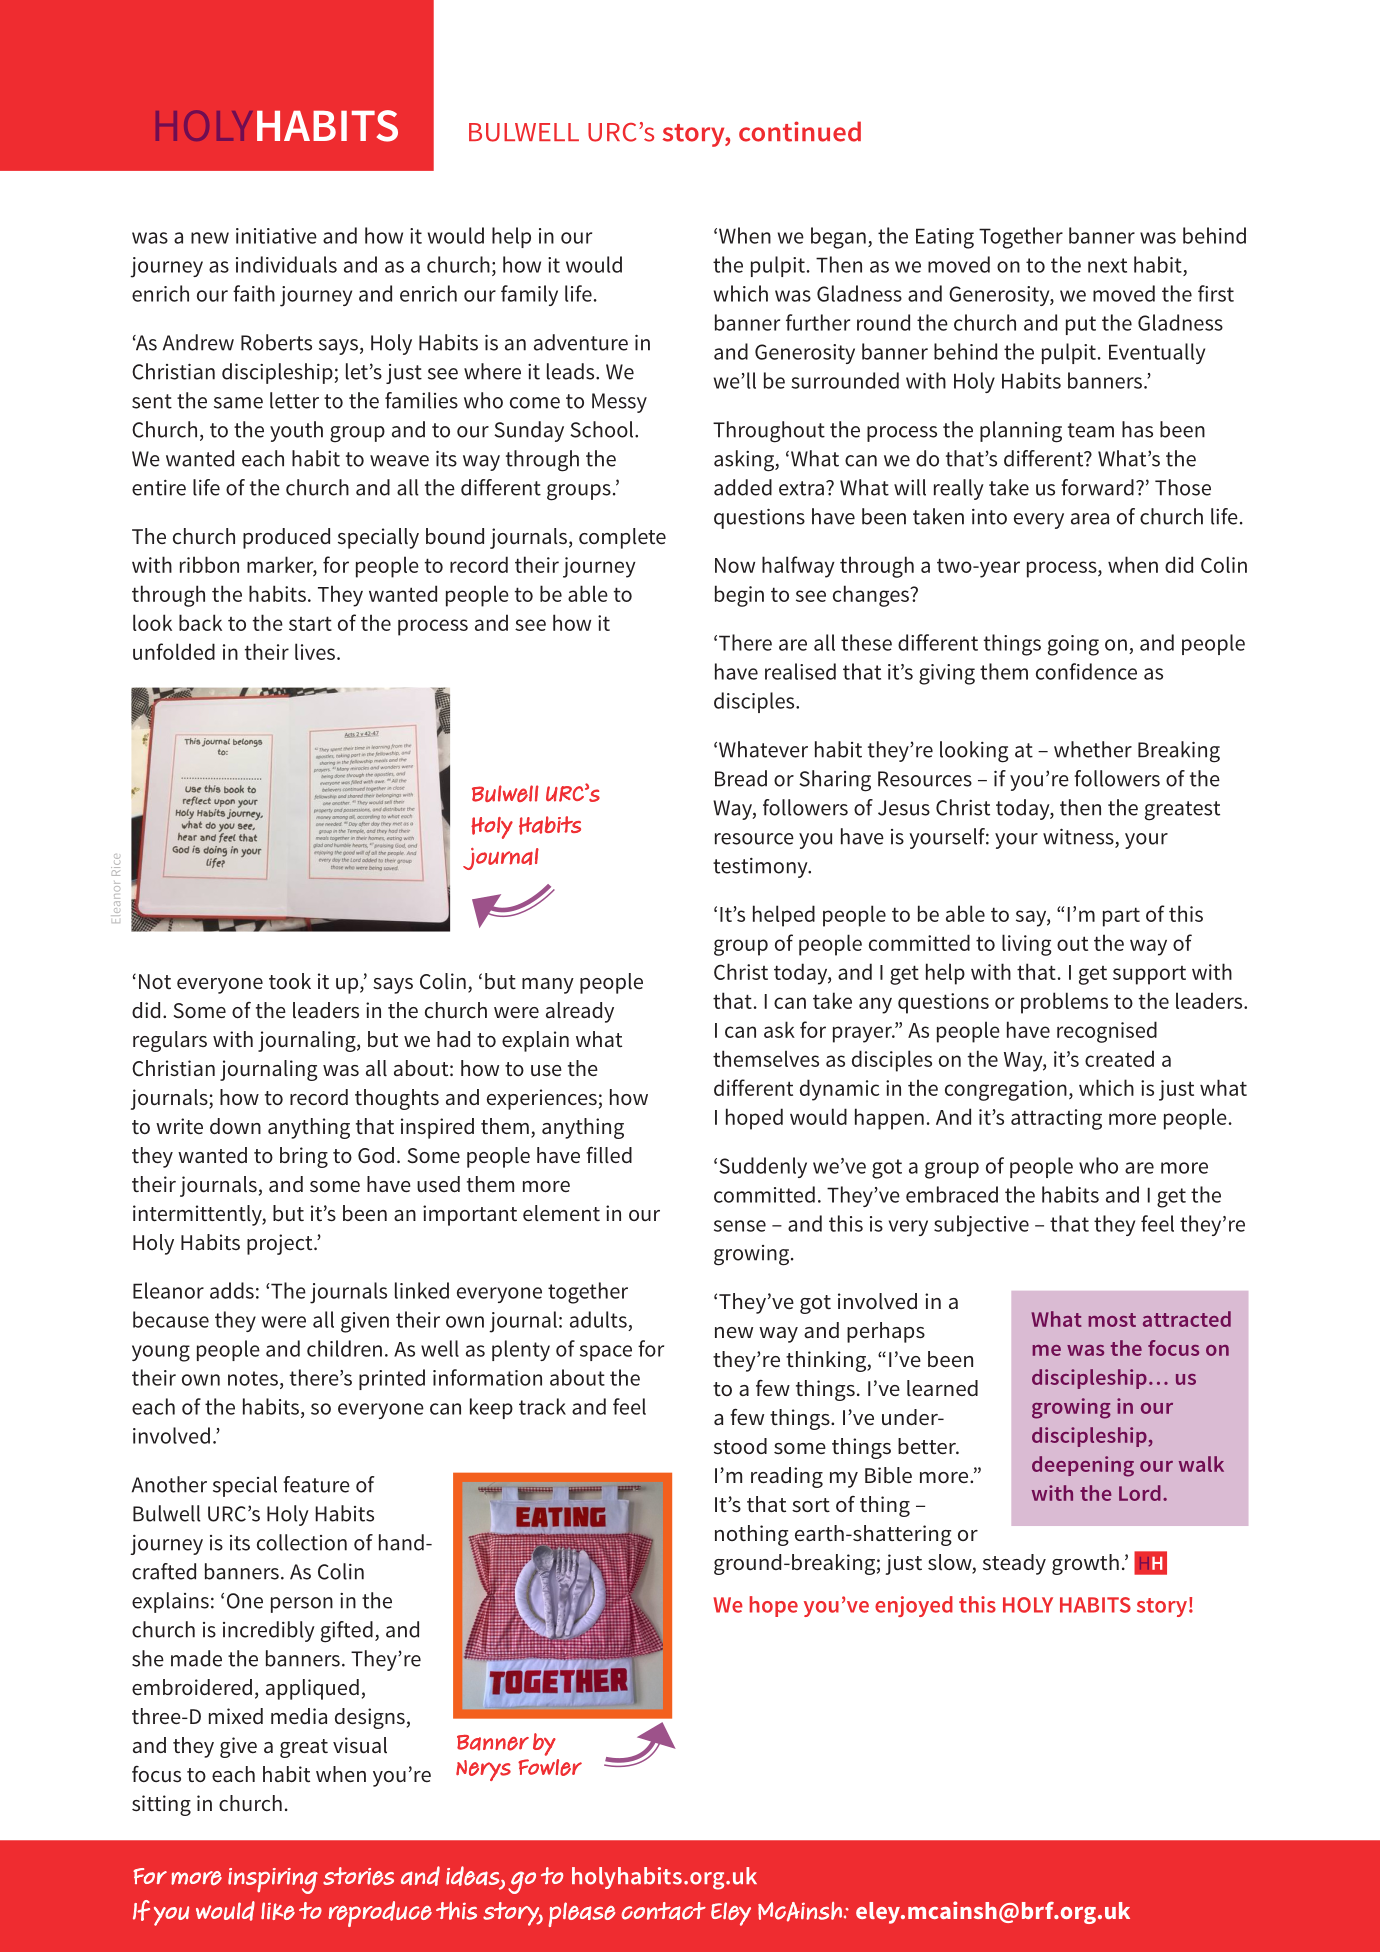 Image resolution: width=1380 pixels, height=1952 pixels. Describe the element at coordinates (1107, 1032) in the page. I see `recognised` at that location.
